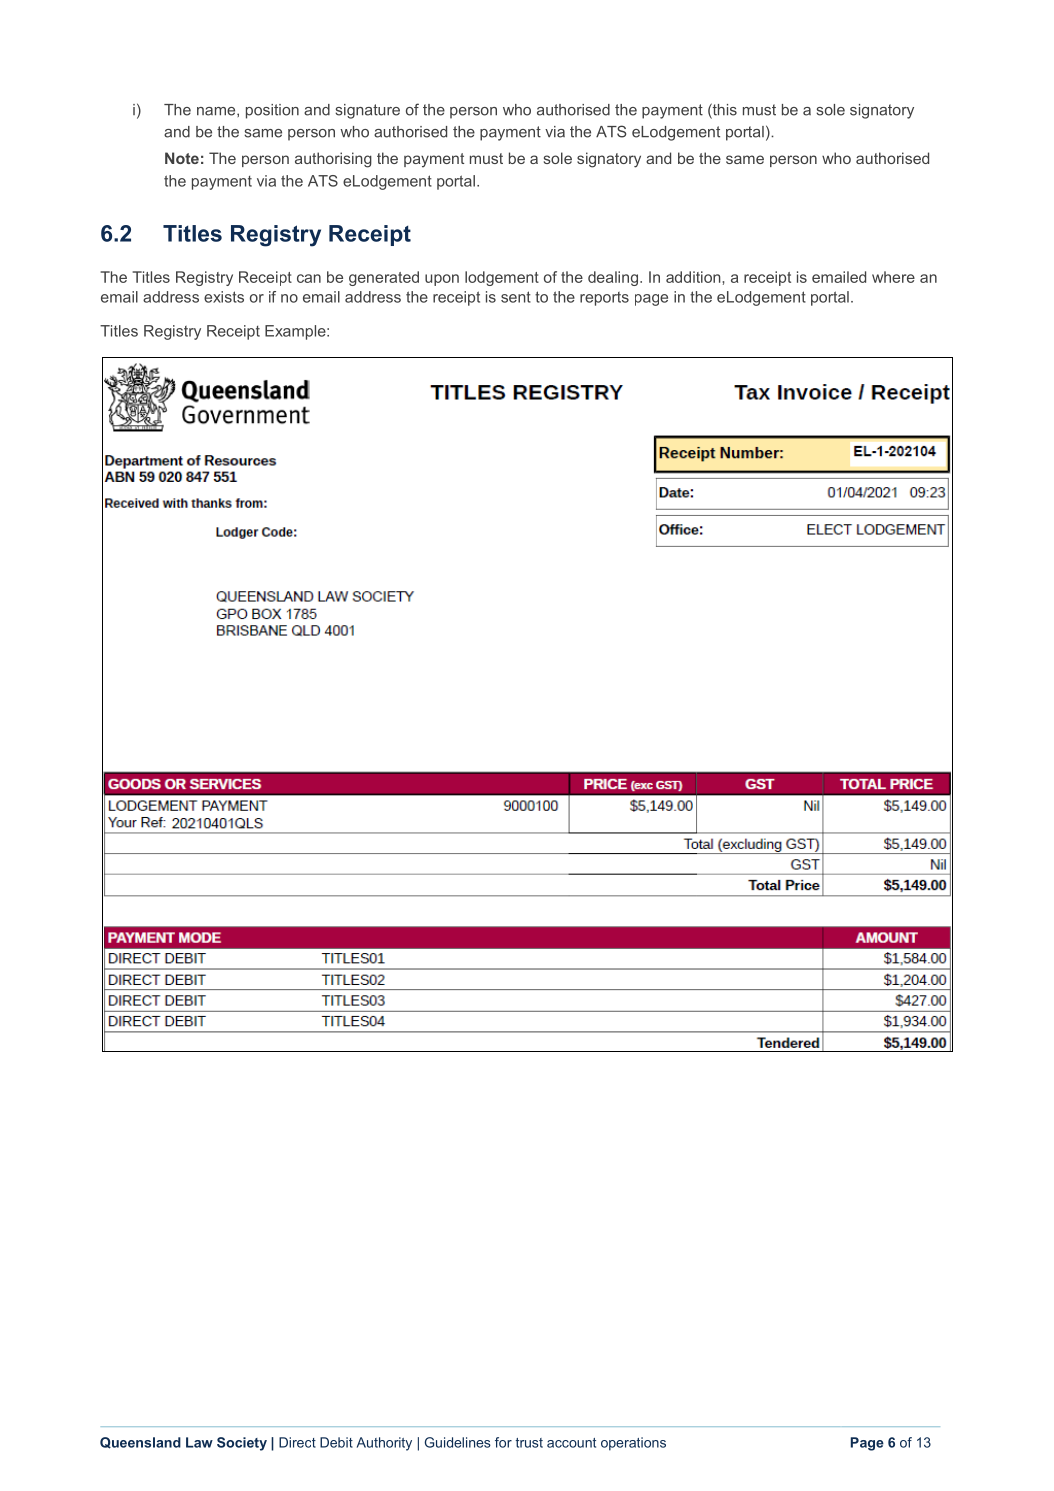 This screenshot has height=1491, width=1054. I want to click on trust, so click(529, 1443).
